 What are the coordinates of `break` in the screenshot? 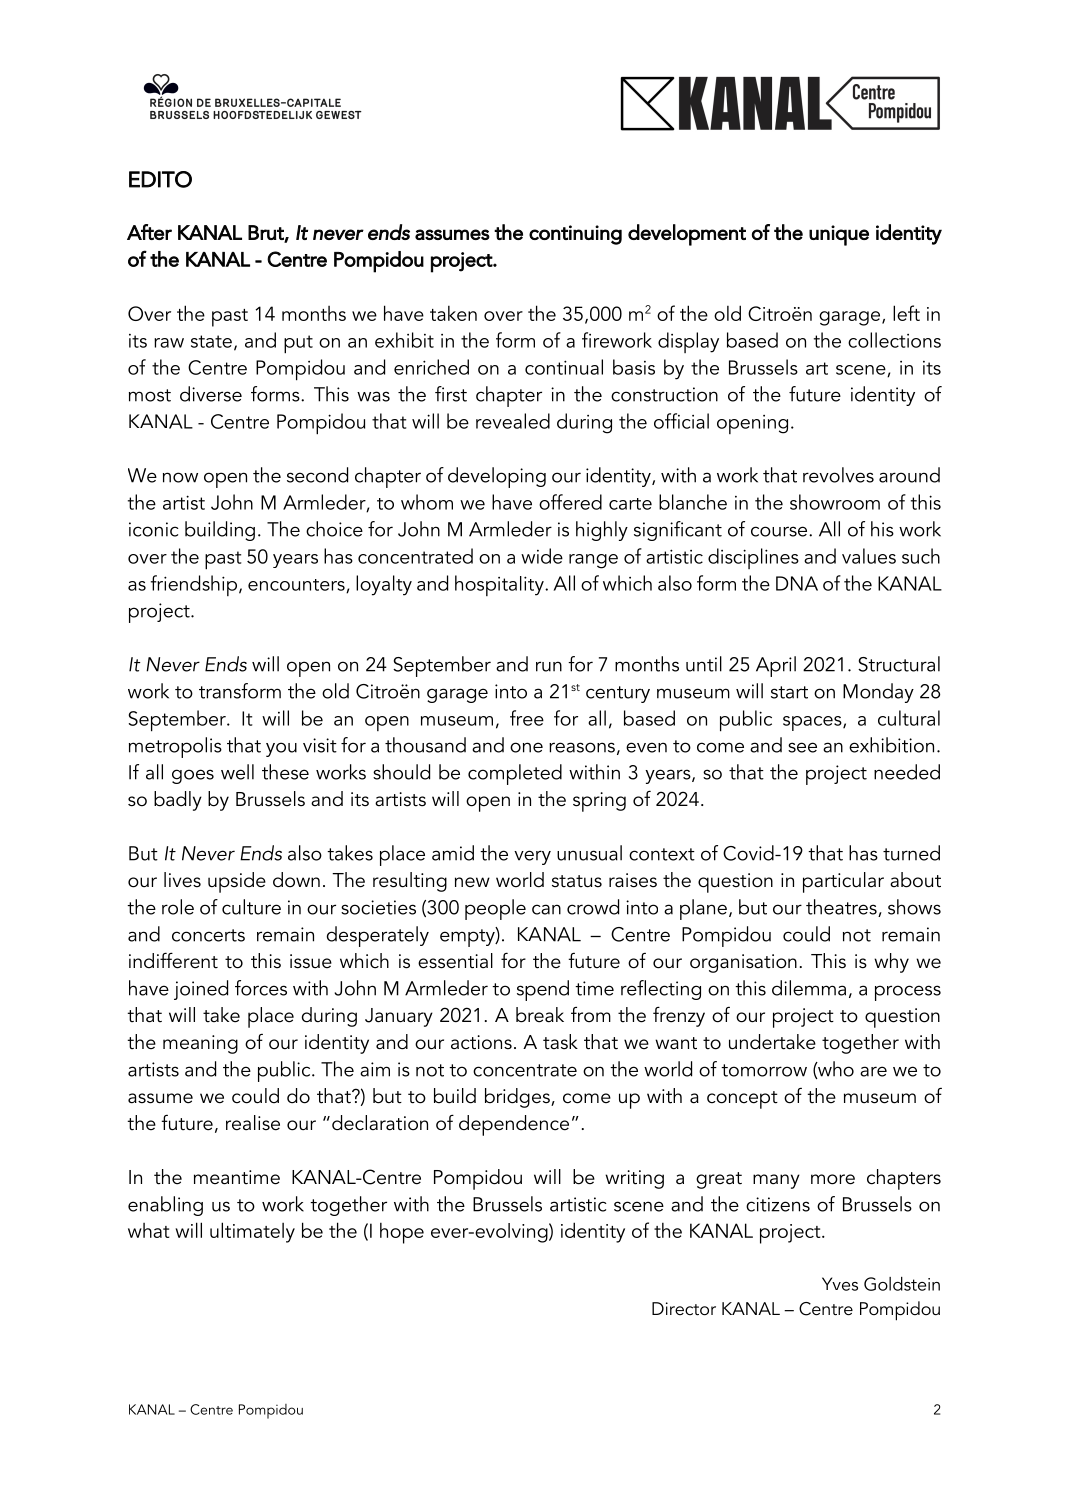 It's located at (540, 1015).
